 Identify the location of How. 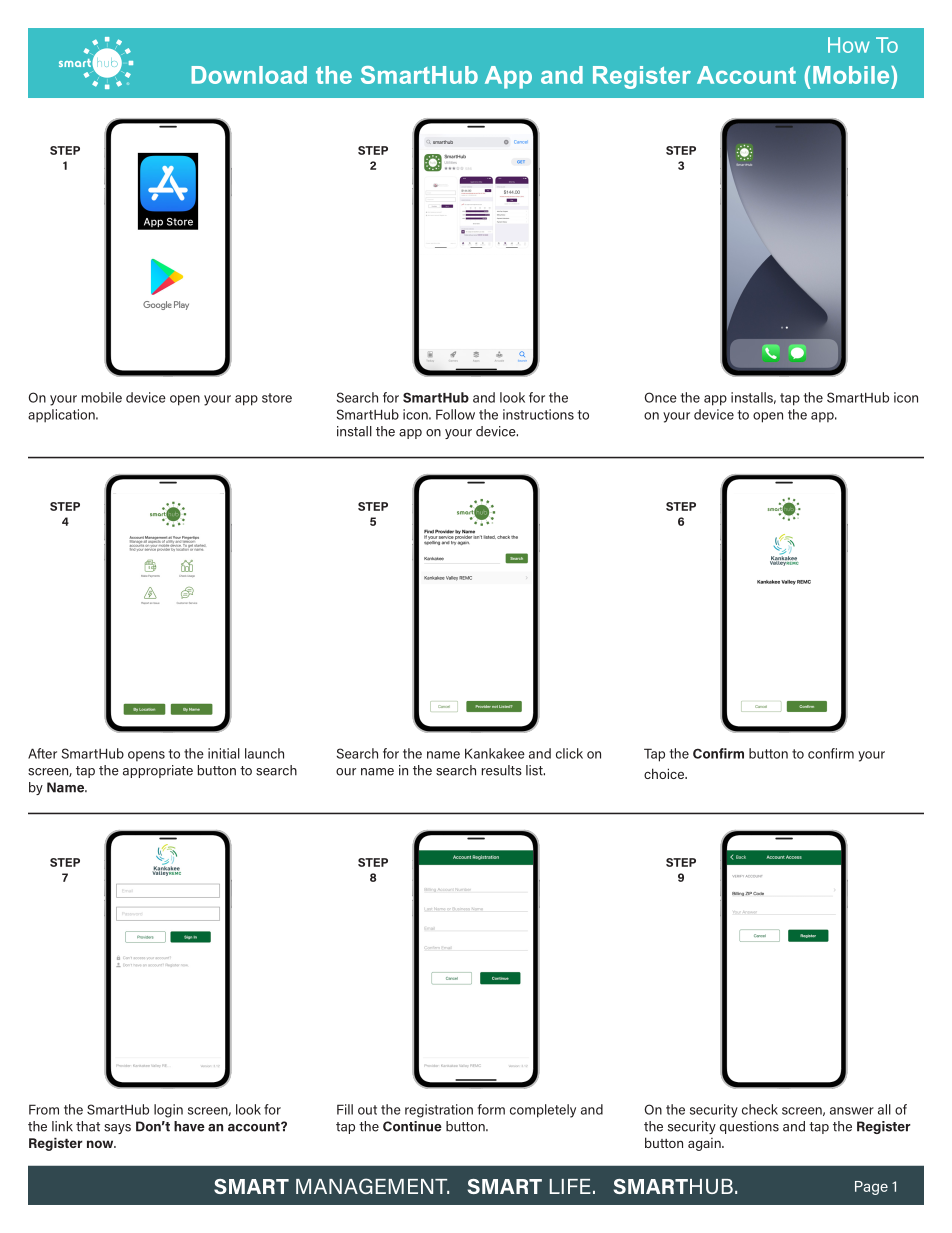
(849, 45).
